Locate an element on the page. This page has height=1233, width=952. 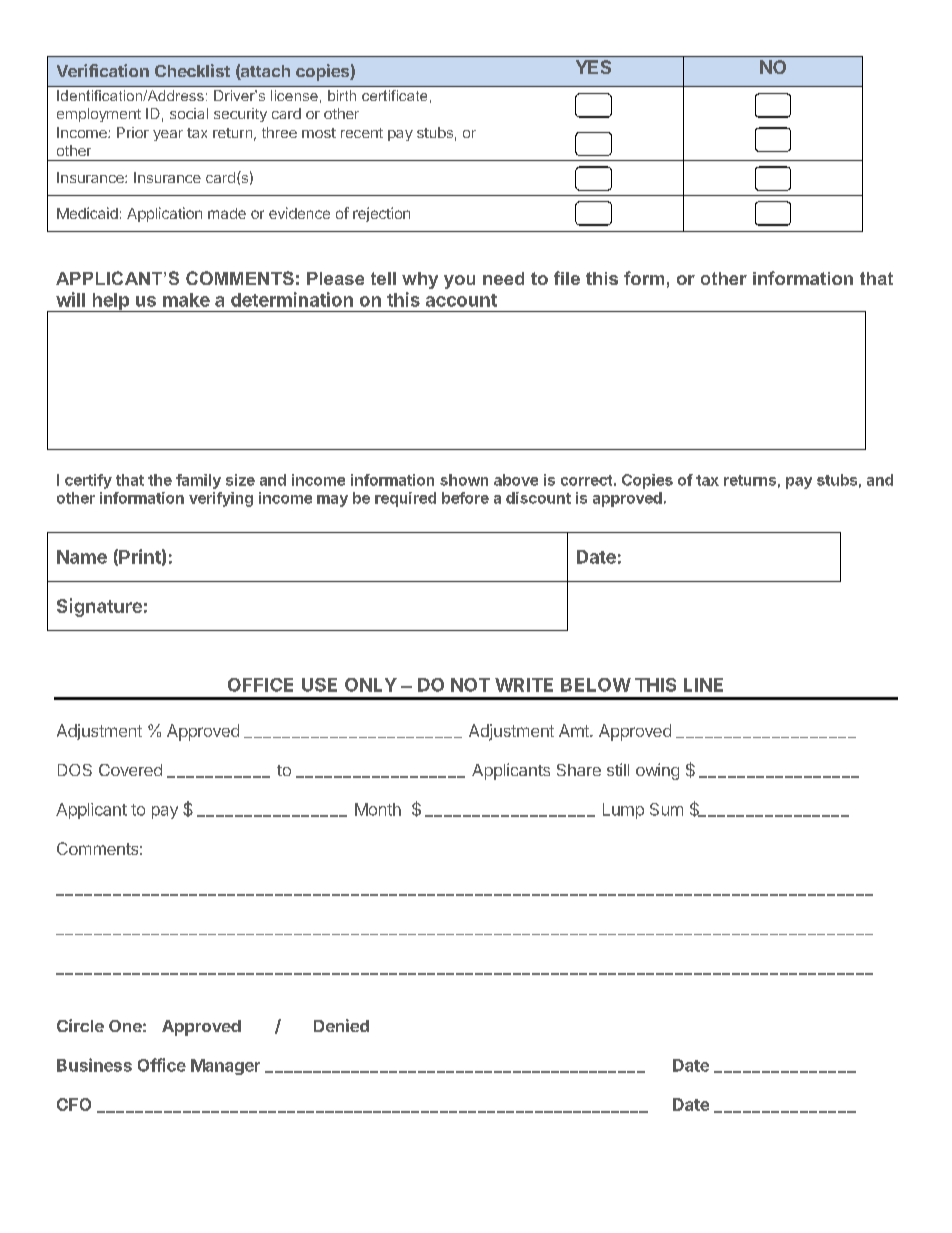
Denied is located at coordinates (341, 1025).
